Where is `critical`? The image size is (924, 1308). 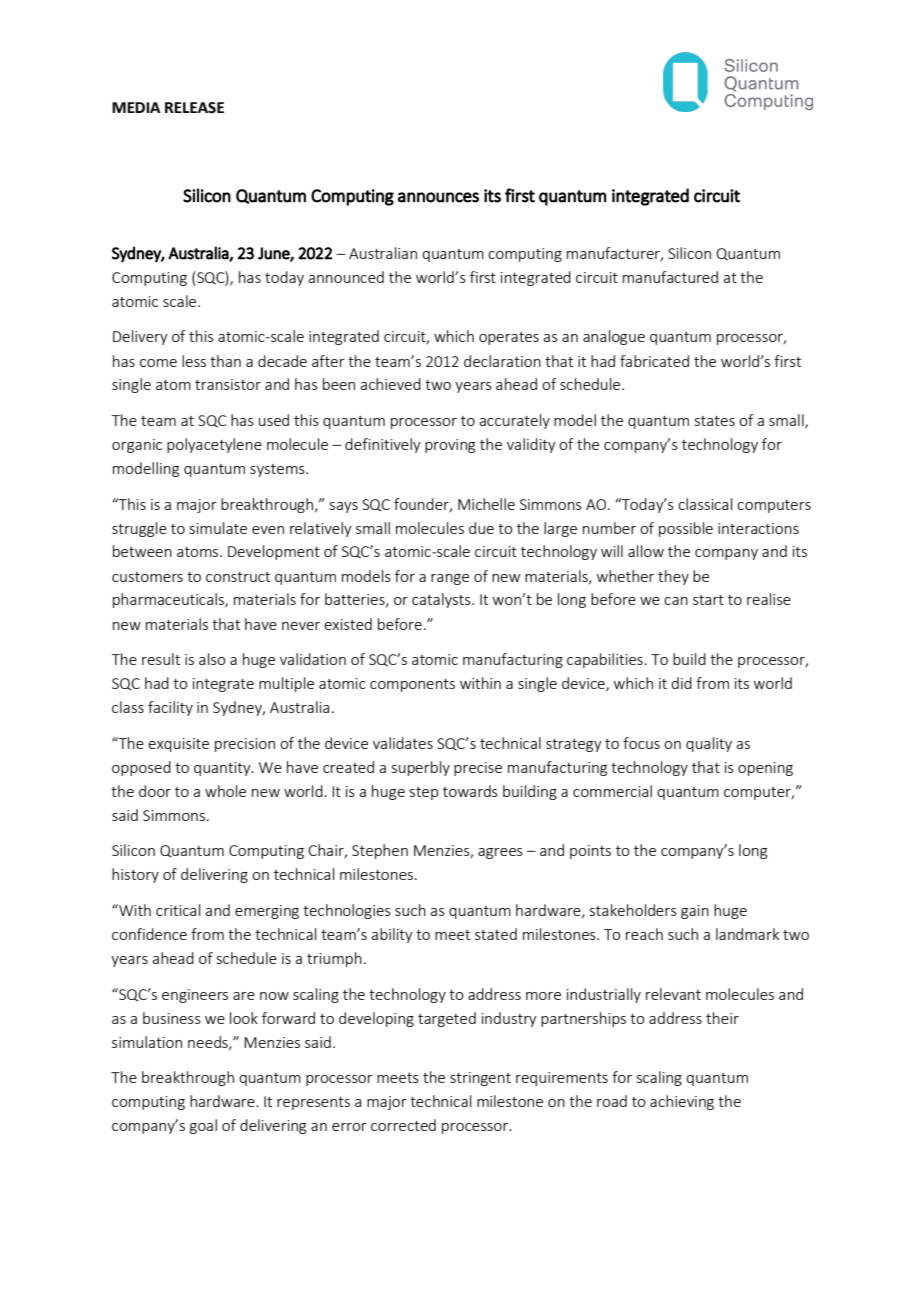 critical is located at coordinates (178, 910).
